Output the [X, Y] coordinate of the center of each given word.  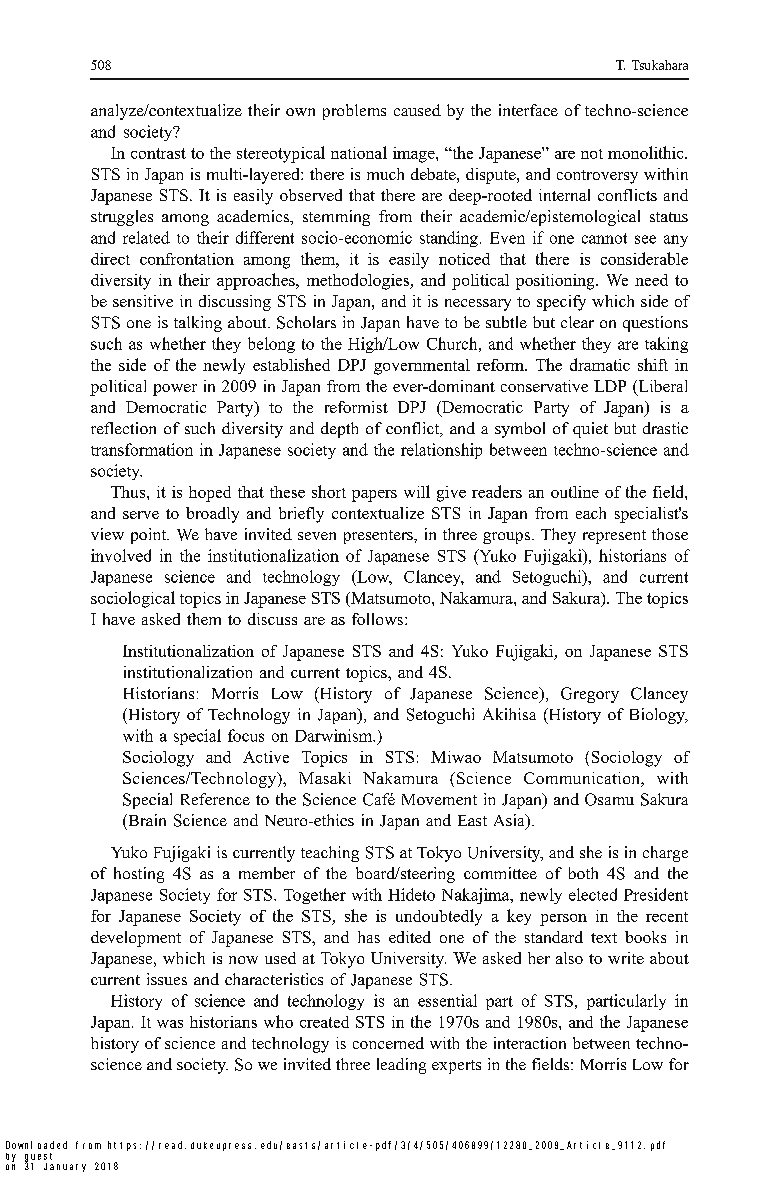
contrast [158, 153]
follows [379, 619]
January [65, 1167]
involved [121, 555]
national [359, 152]
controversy [597, 177]
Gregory [590, 695]
